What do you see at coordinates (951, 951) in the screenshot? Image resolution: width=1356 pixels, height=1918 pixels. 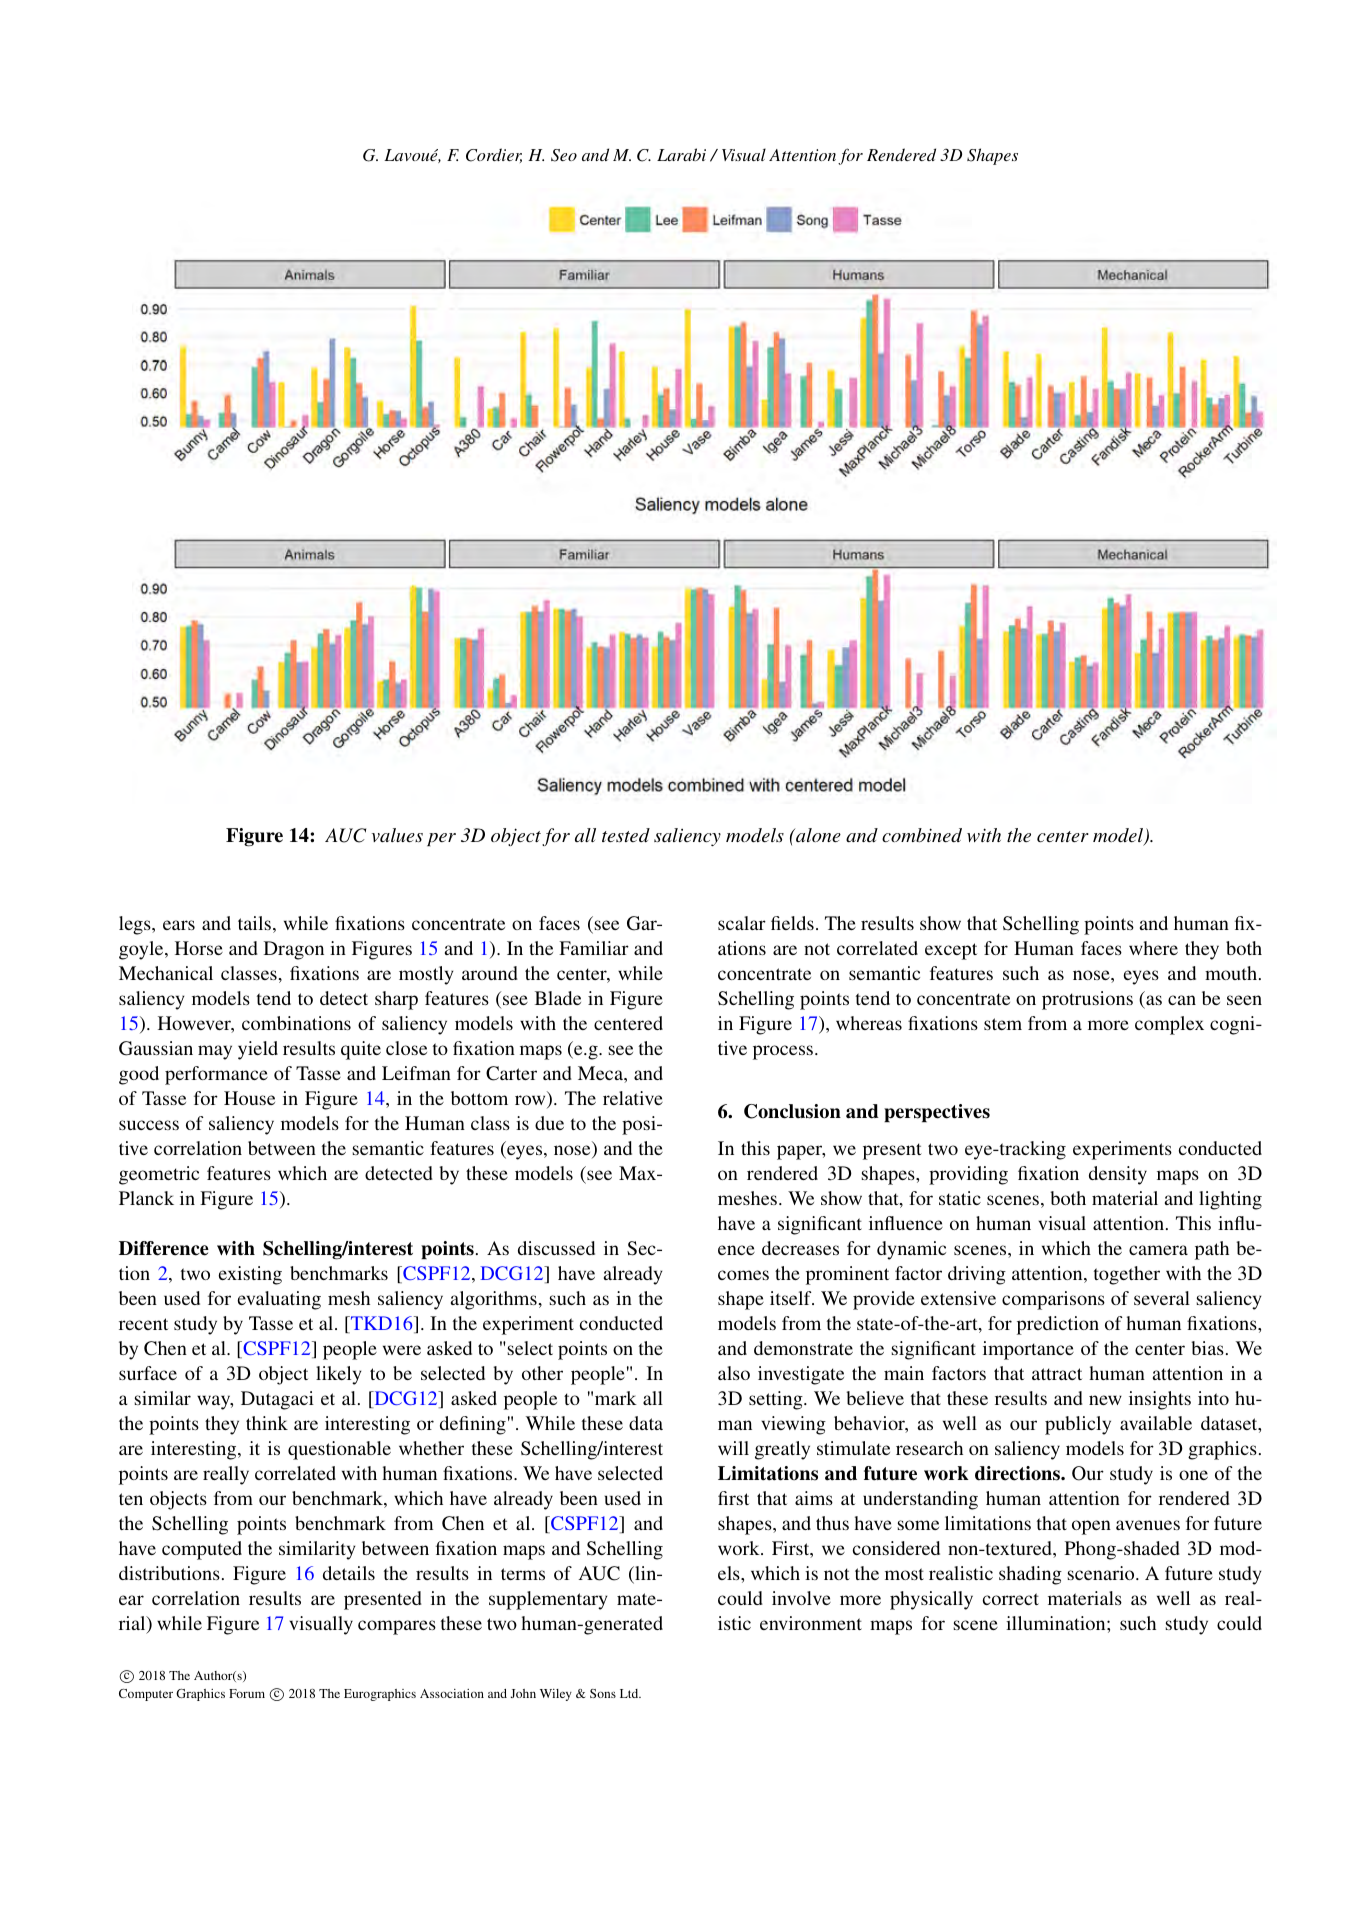 I see `except` at bounding box center [951, 951].
